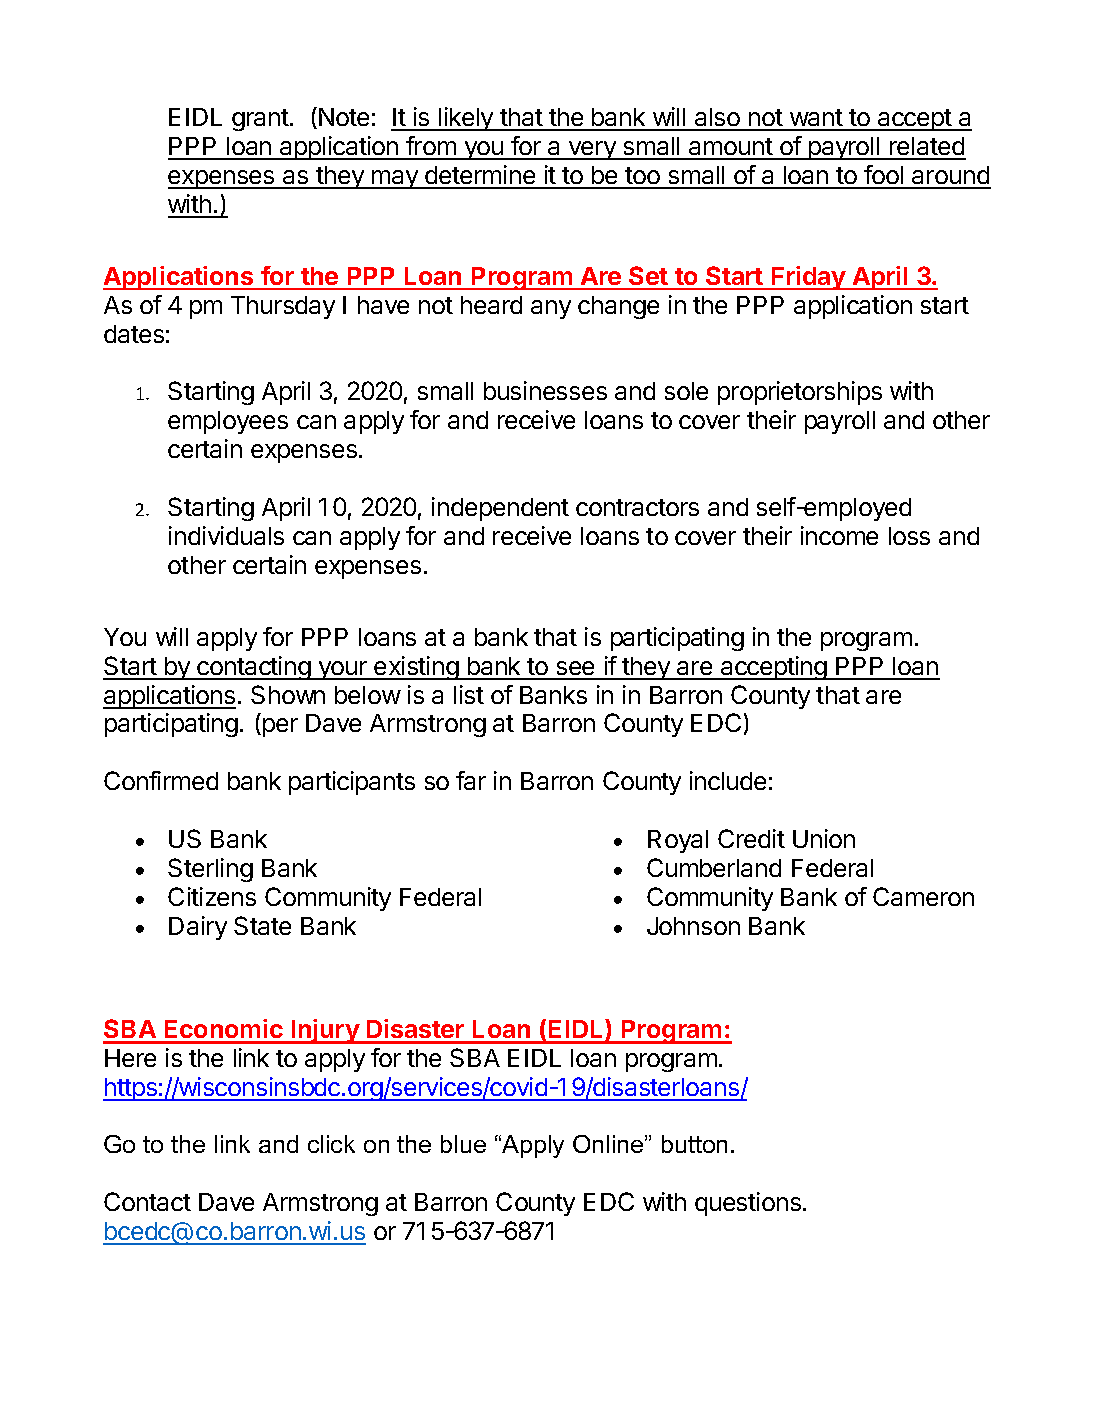 Image resolution: width=1098 pixels, height=1421 pixels. I want to click on very, so click(592, 150).
